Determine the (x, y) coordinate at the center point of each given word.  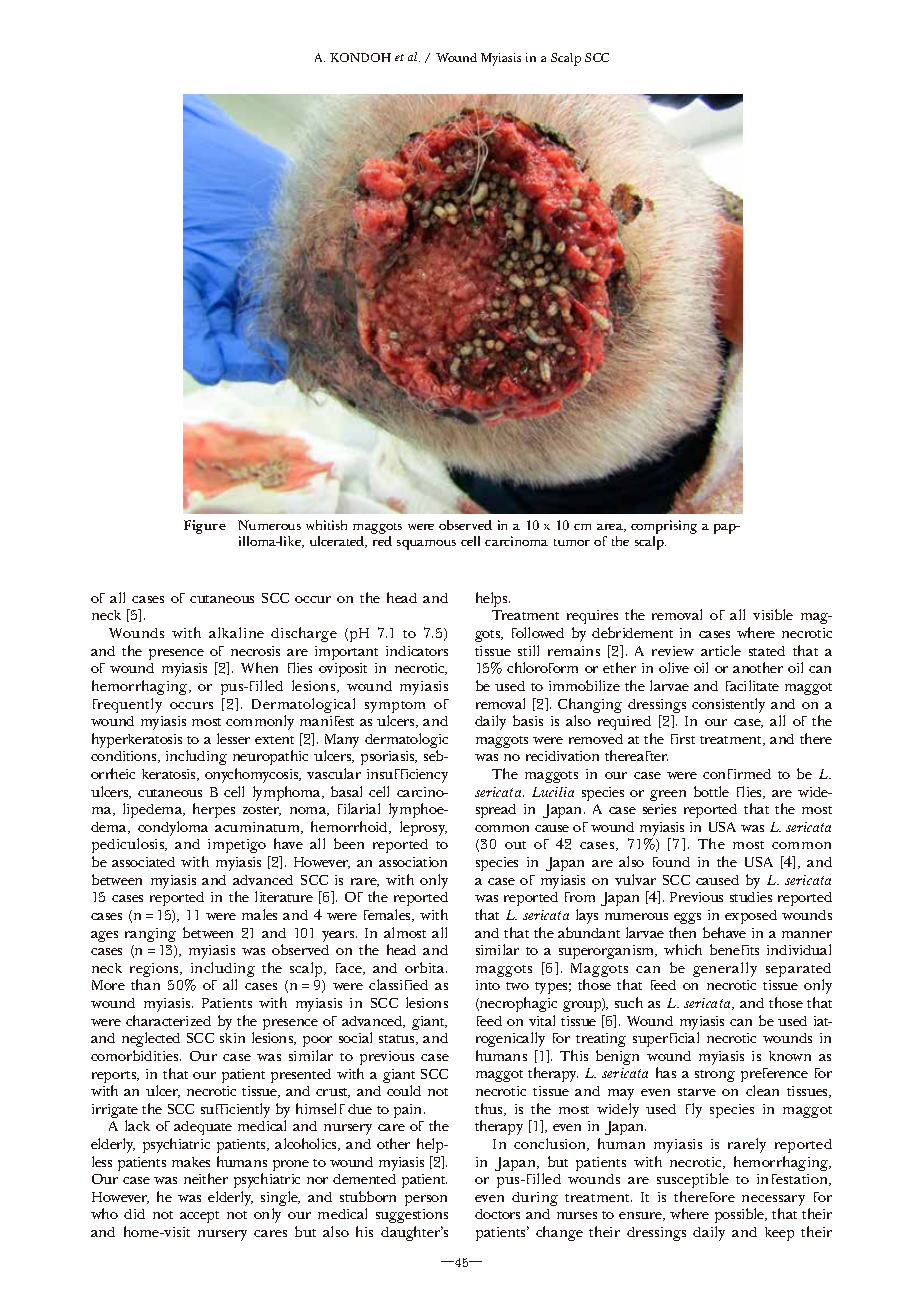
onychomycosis (253, 775)
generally (725, 969)
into (488, 985)
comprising (664, 528)
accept (199, 1217)
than (145, 984)
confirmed (737, 774)
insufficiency (407, 776)
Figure (205, 527)
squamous (426, 545)
